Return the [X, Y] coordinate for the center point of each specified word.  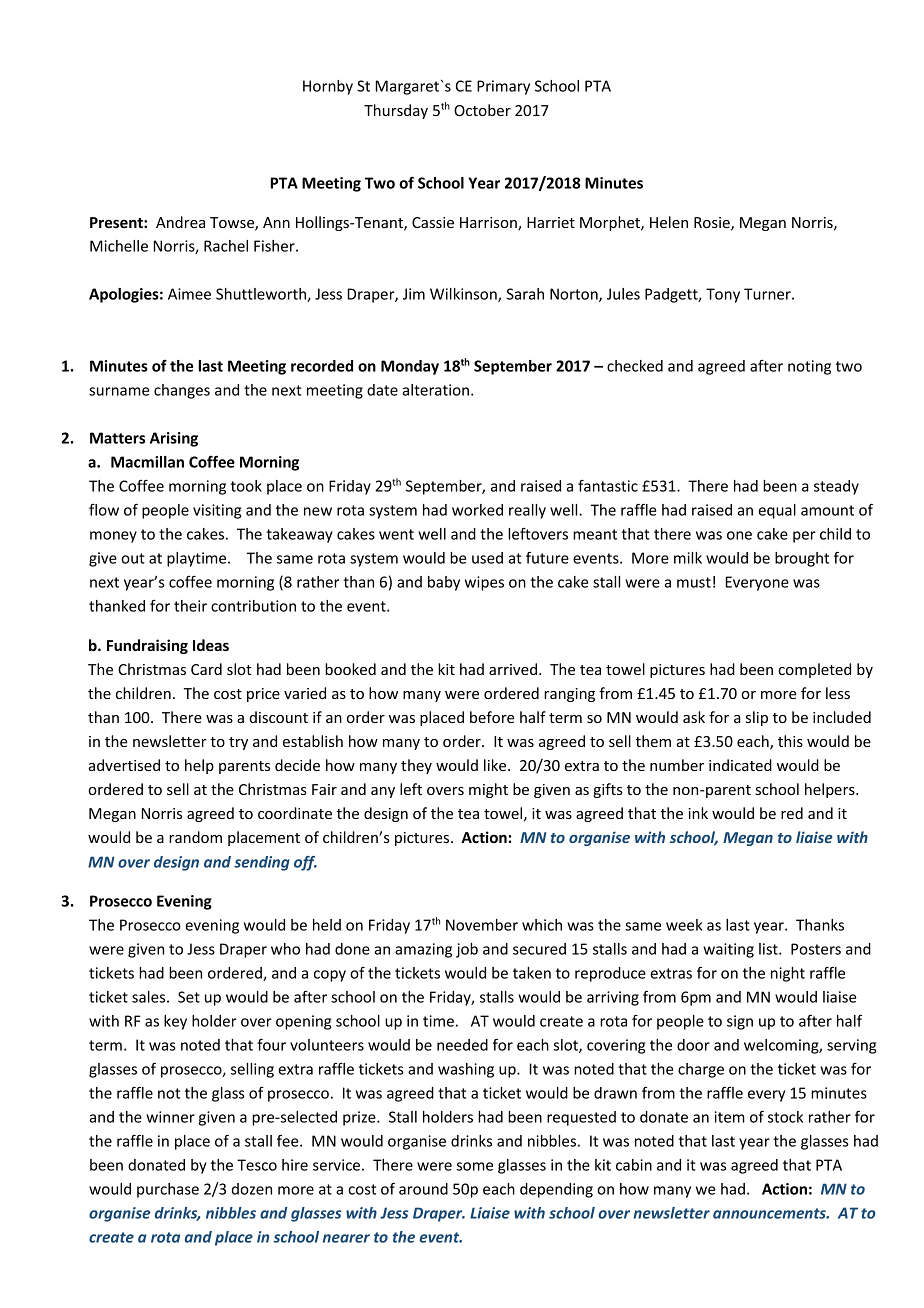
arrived [513, 669]
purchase [168, 1190]
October [482, 110]
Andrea [180, 222]
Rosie [713, 224]
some [475, 1166]
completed [814, 670]
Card [206, 669]
